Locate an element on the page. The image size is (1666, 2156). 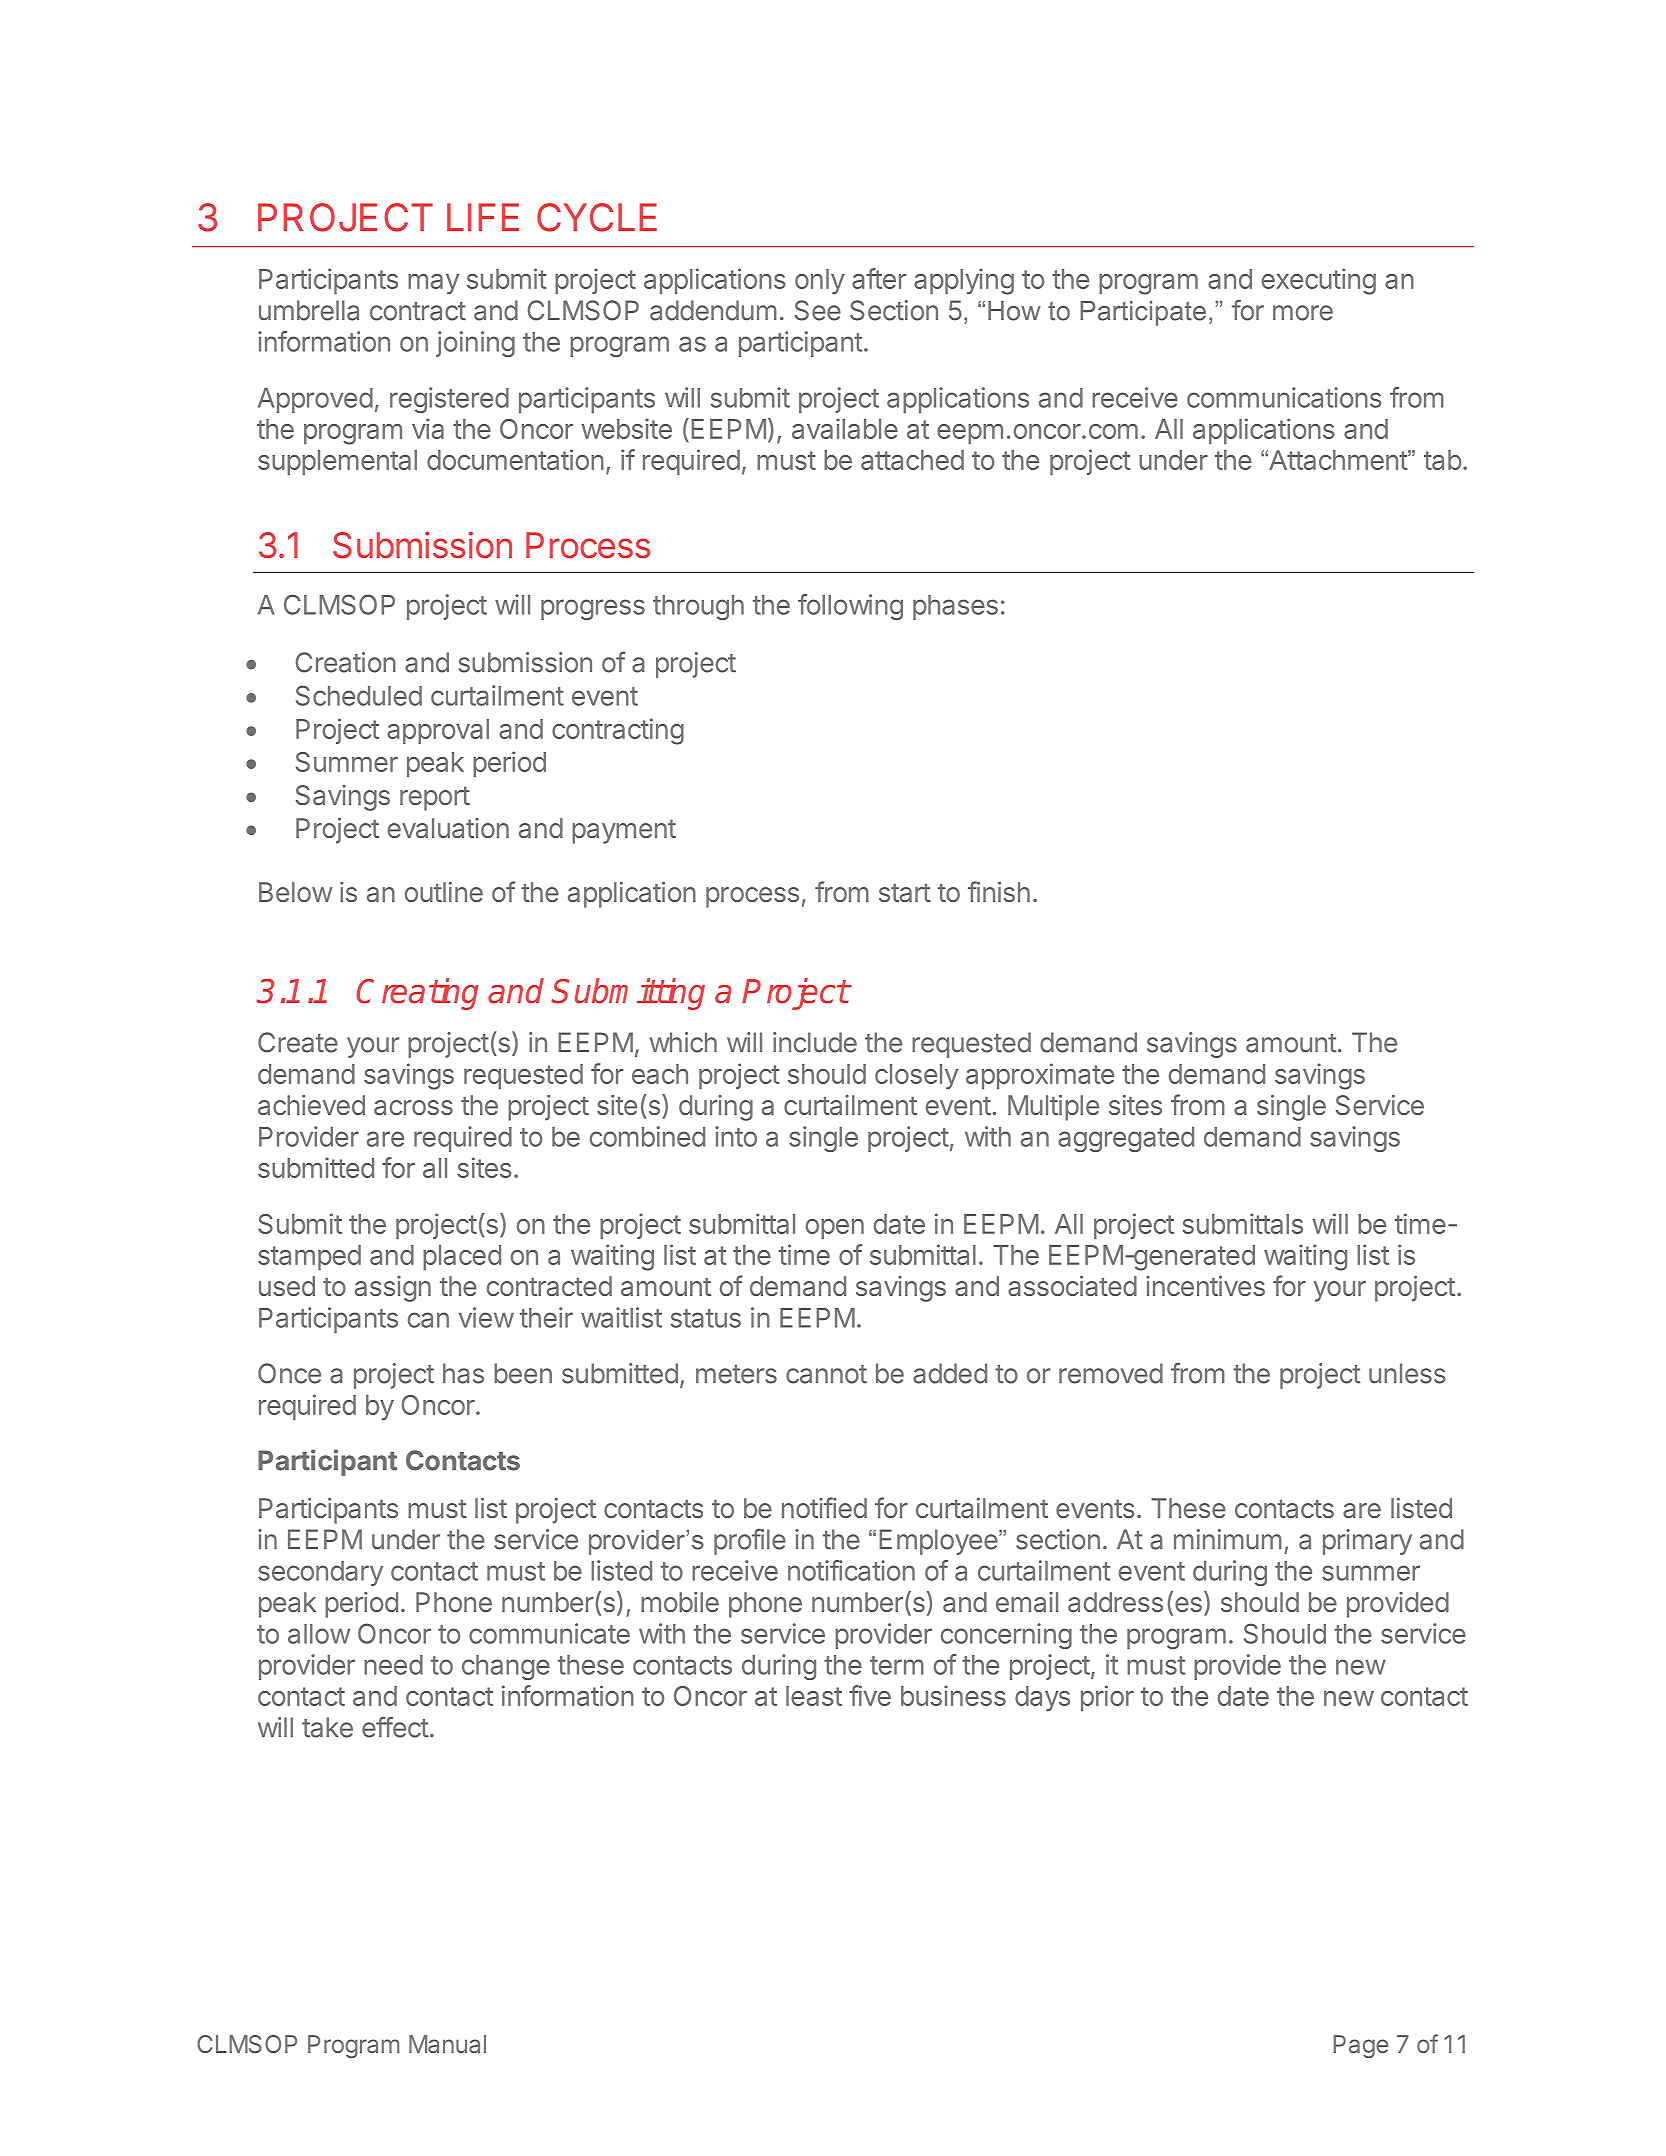
across is located at coordinates (413, 1107).
